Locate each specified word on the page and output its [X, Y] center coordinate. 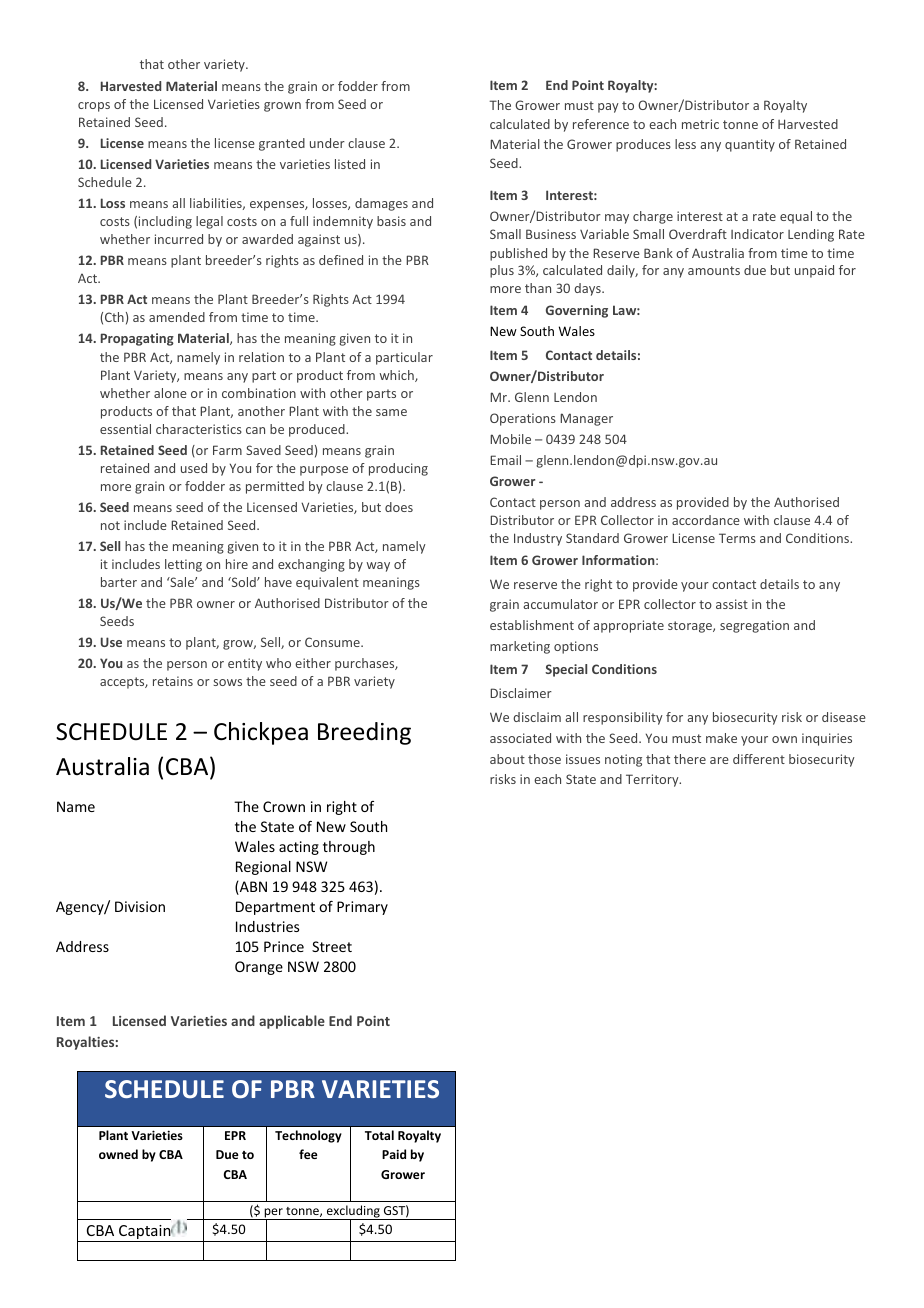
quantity [750, 145]
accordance [706, 520]
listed [350, 164]
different [759, 759]
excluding [353, 1212]
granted [282, 144]
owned [118, 1154]
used [194, 468]
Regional [263, 868]
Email [505, 460]
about [507, 759]
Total [379, 1135]
